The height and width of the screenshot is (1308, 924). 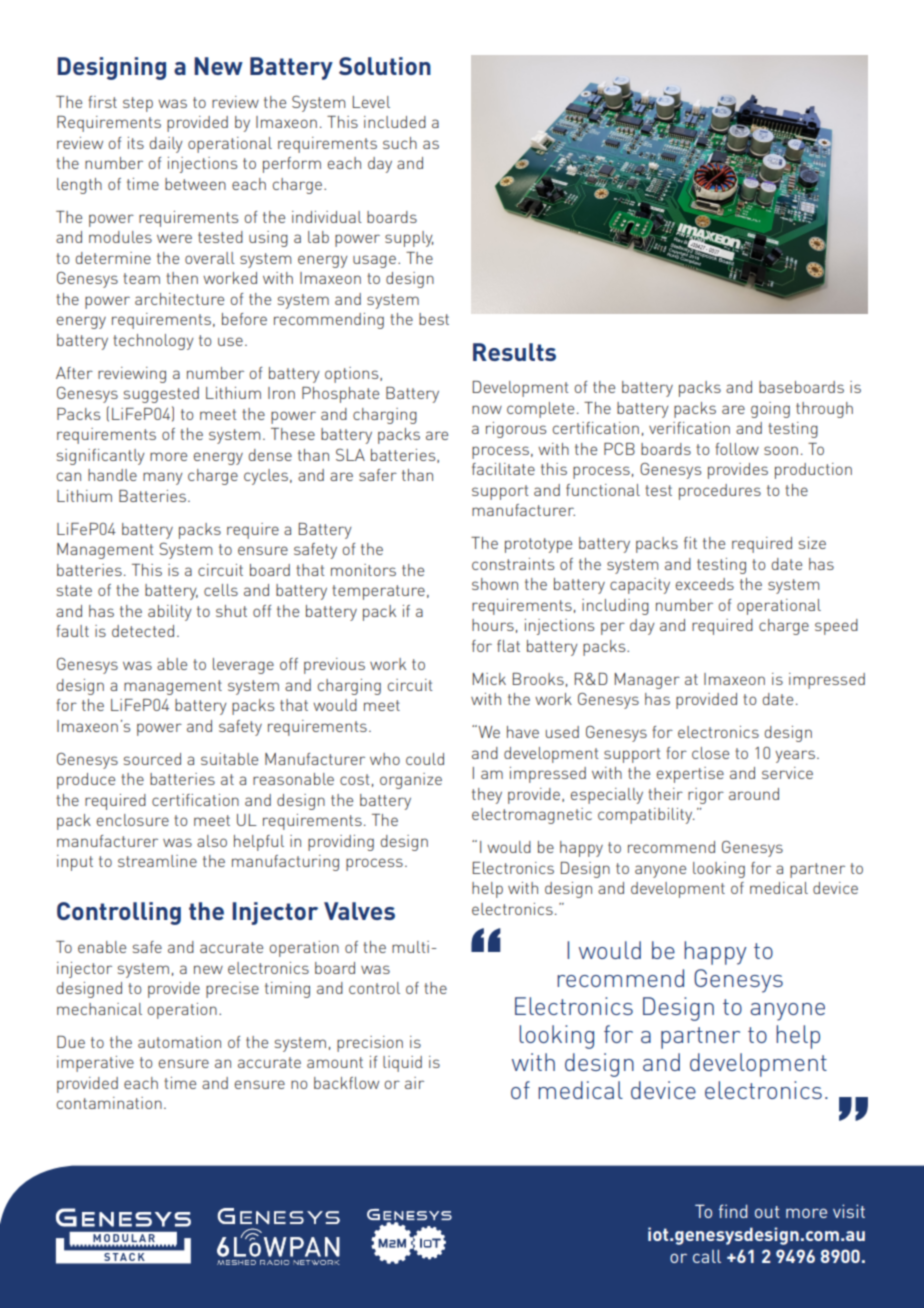 I want to click on contamination, so click(x=109, y=1103).
